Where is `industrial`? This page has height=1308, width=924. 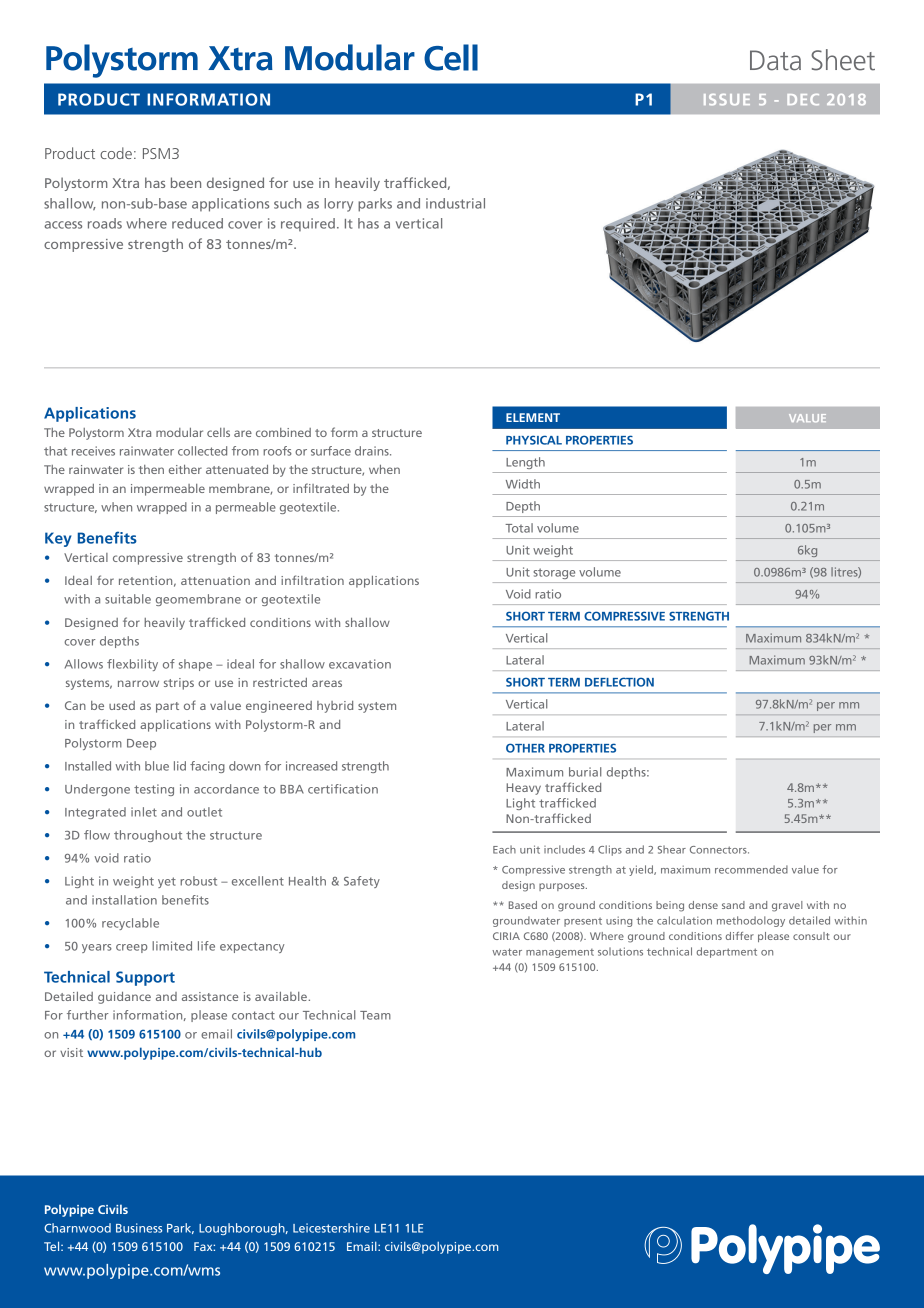
industrial is located at coordinates (455, 203).
